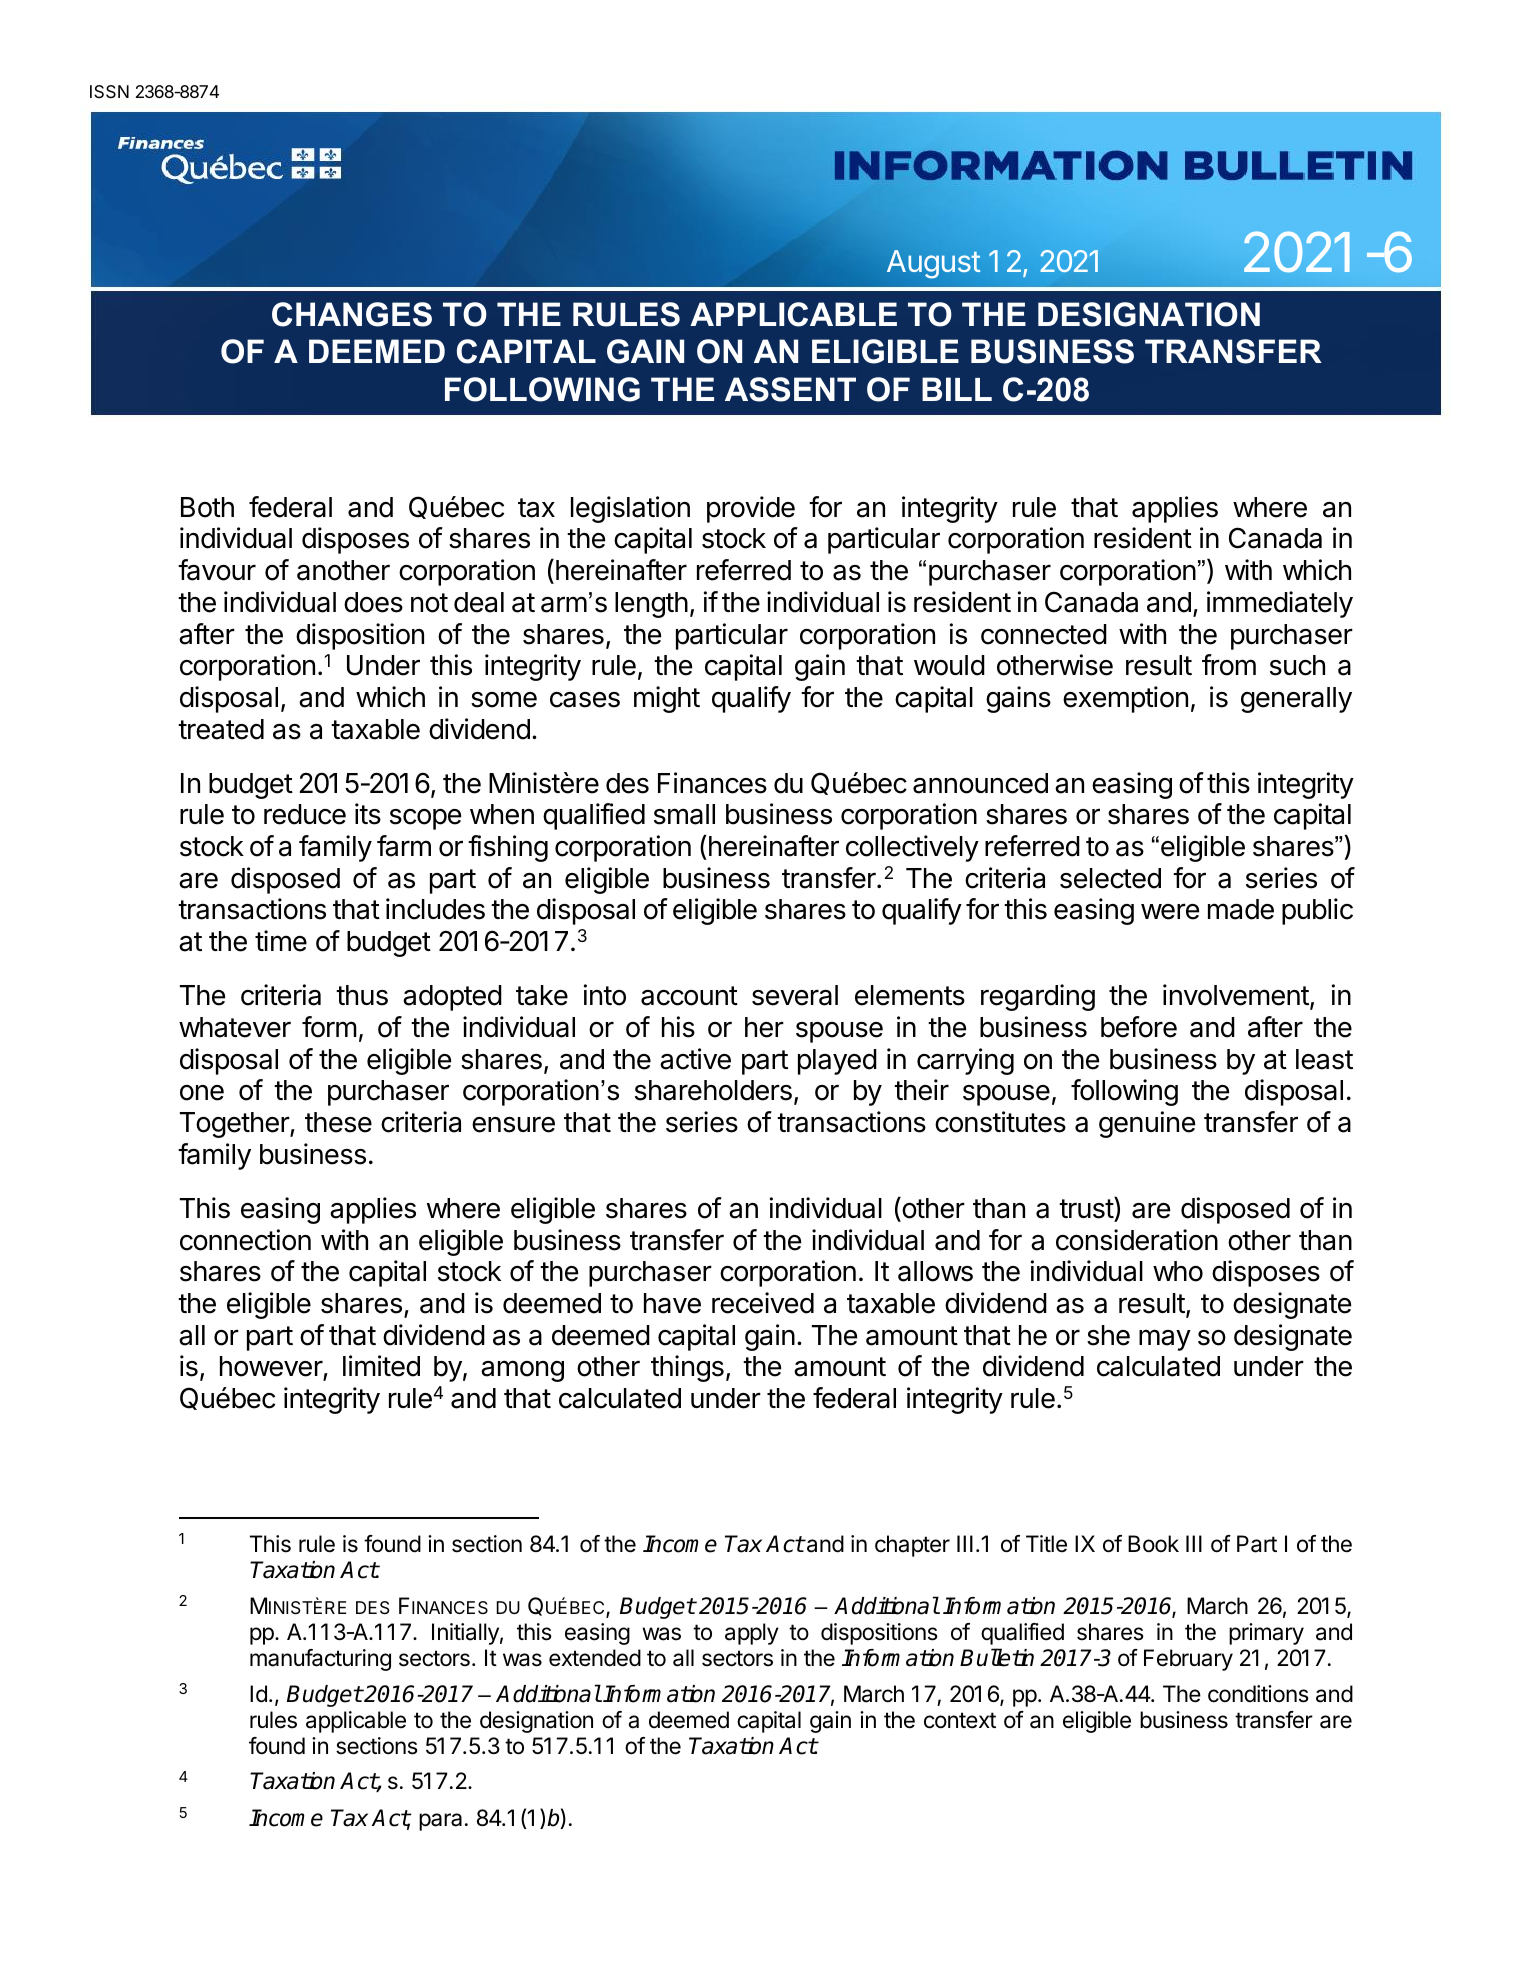 The height and width of the screenshot is (1983, 1533). What do you see at coordinates (281, 941) in the screenshot?
I see `time` at bounding box center [281, 941].
